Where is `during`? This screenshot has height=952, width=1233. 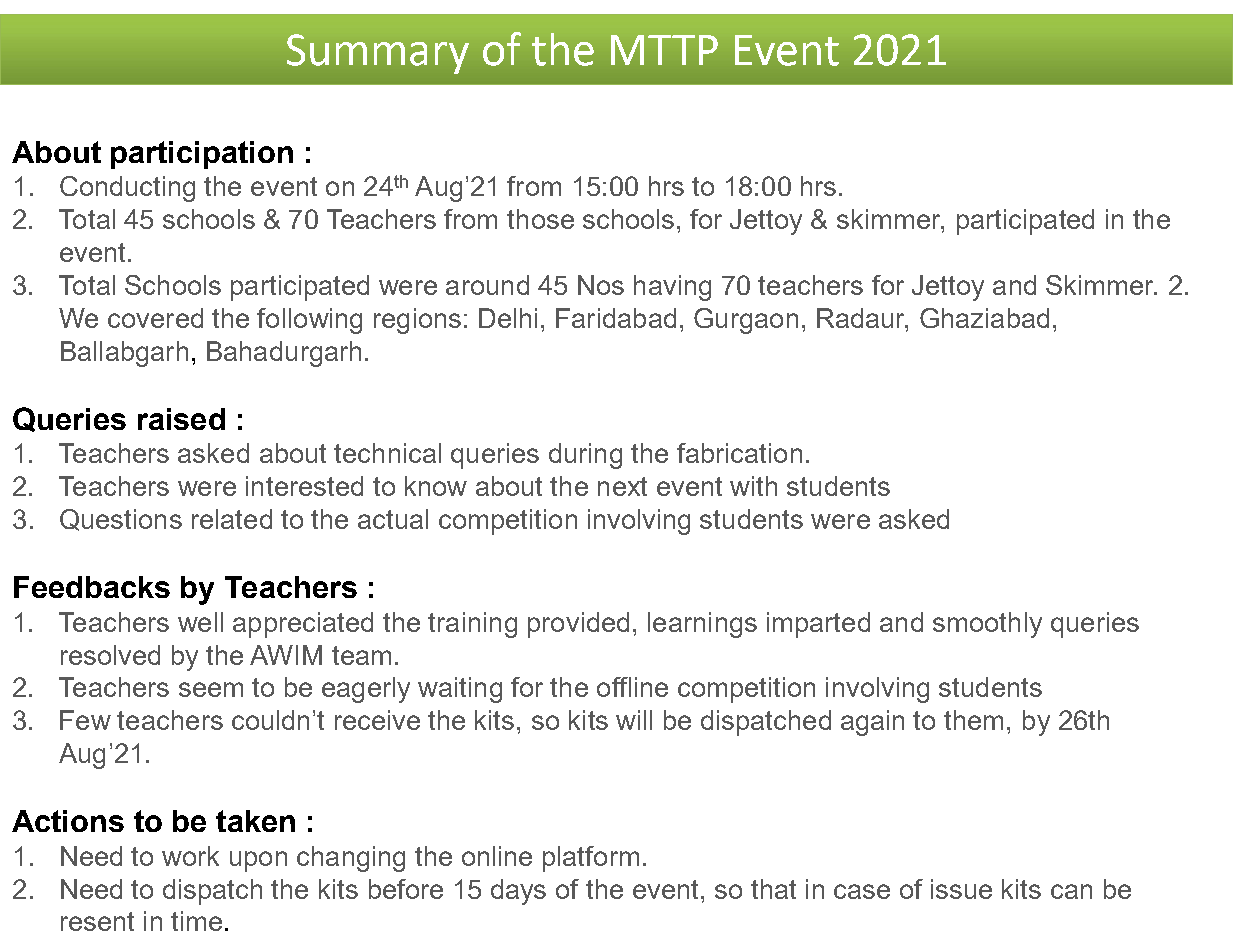
during is located at coordinates (585, 456).
